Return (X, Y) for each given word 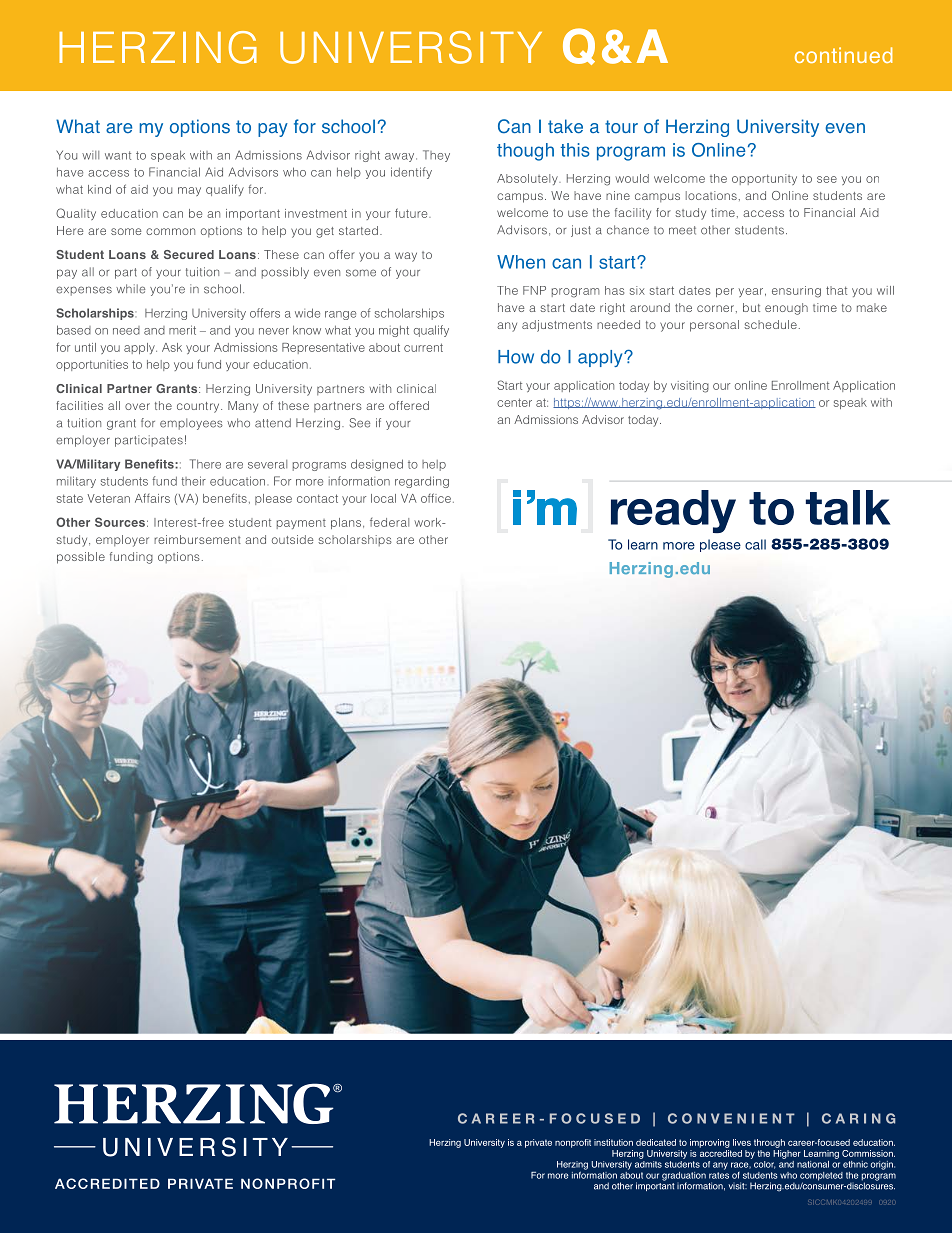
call (755, 544)
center (514, 402)
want (118, 155)
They (436, 156)
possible (81, 558)
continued (843, 55)
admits (648, 1163)
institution (613, 1142)
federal (389, 522)
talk (848, 507)
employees (191, 424)
